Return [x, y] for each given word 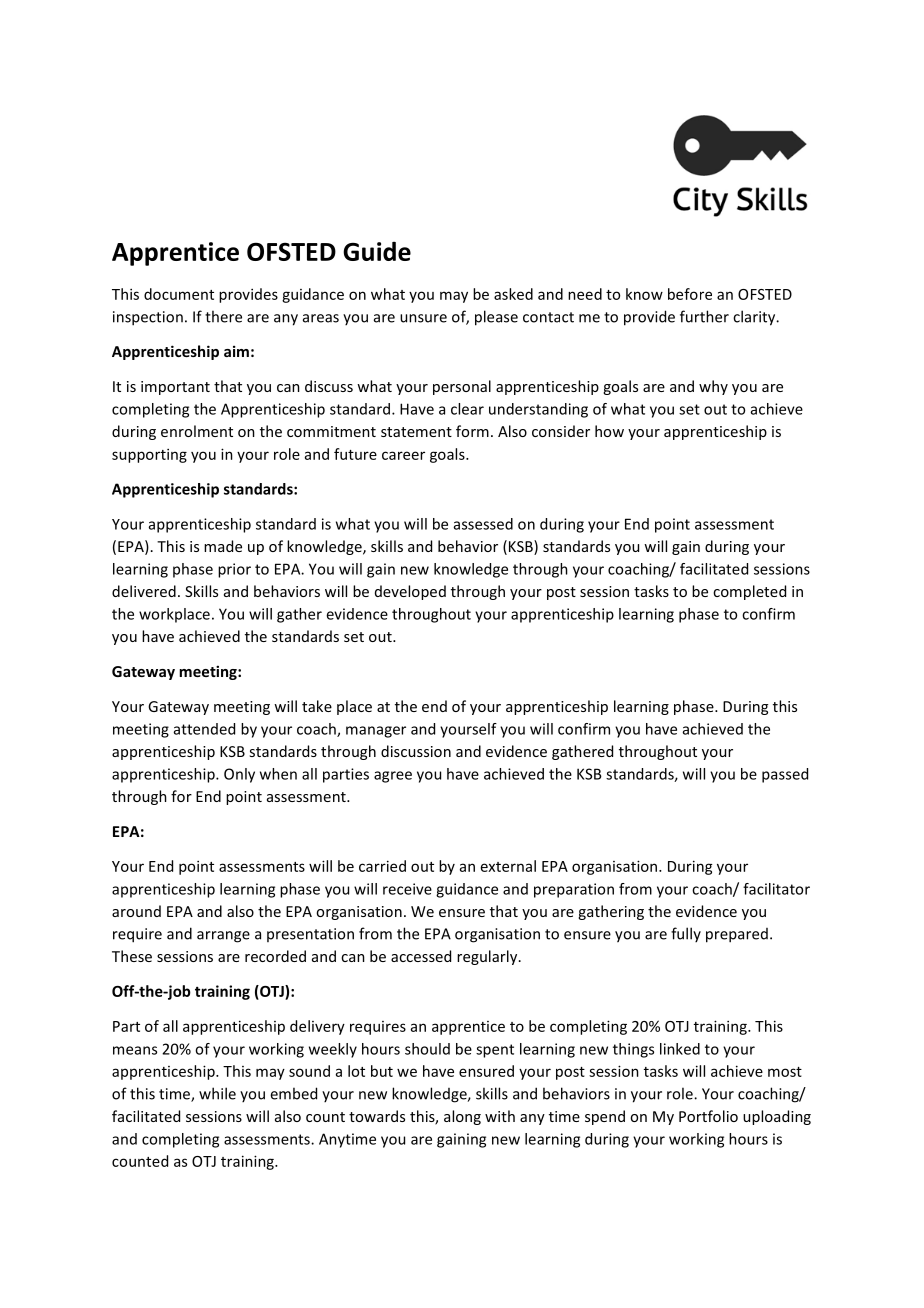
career [403, 455]
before [690, 294]
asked [513, 294]
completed [749, 592]
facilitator [776, 889]
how [609, 431]
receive [407, 889]
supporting [149, 455]
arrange [223, 937]
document [179, 294]
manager [376, 732]
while [217, 1093]
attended [204, 729]
